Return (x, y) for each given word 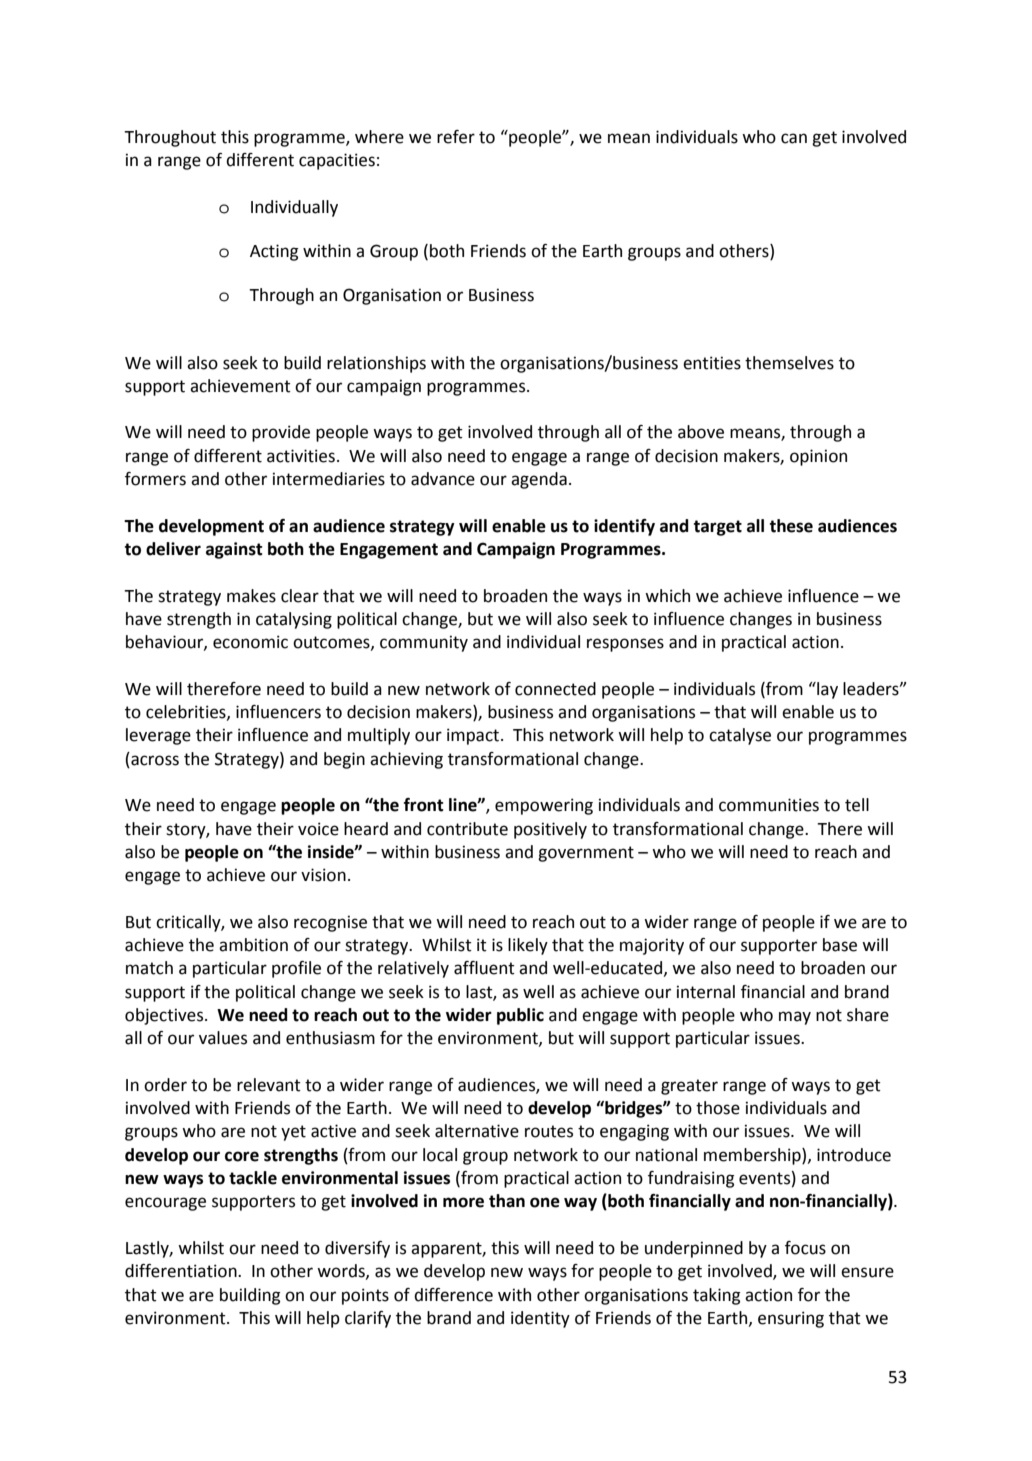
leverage (158, 736)
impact (473, 736)
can (794, 138)
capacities (337, 161)
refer (456, 137)
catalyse (740, 736)
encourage (165, 1204)
